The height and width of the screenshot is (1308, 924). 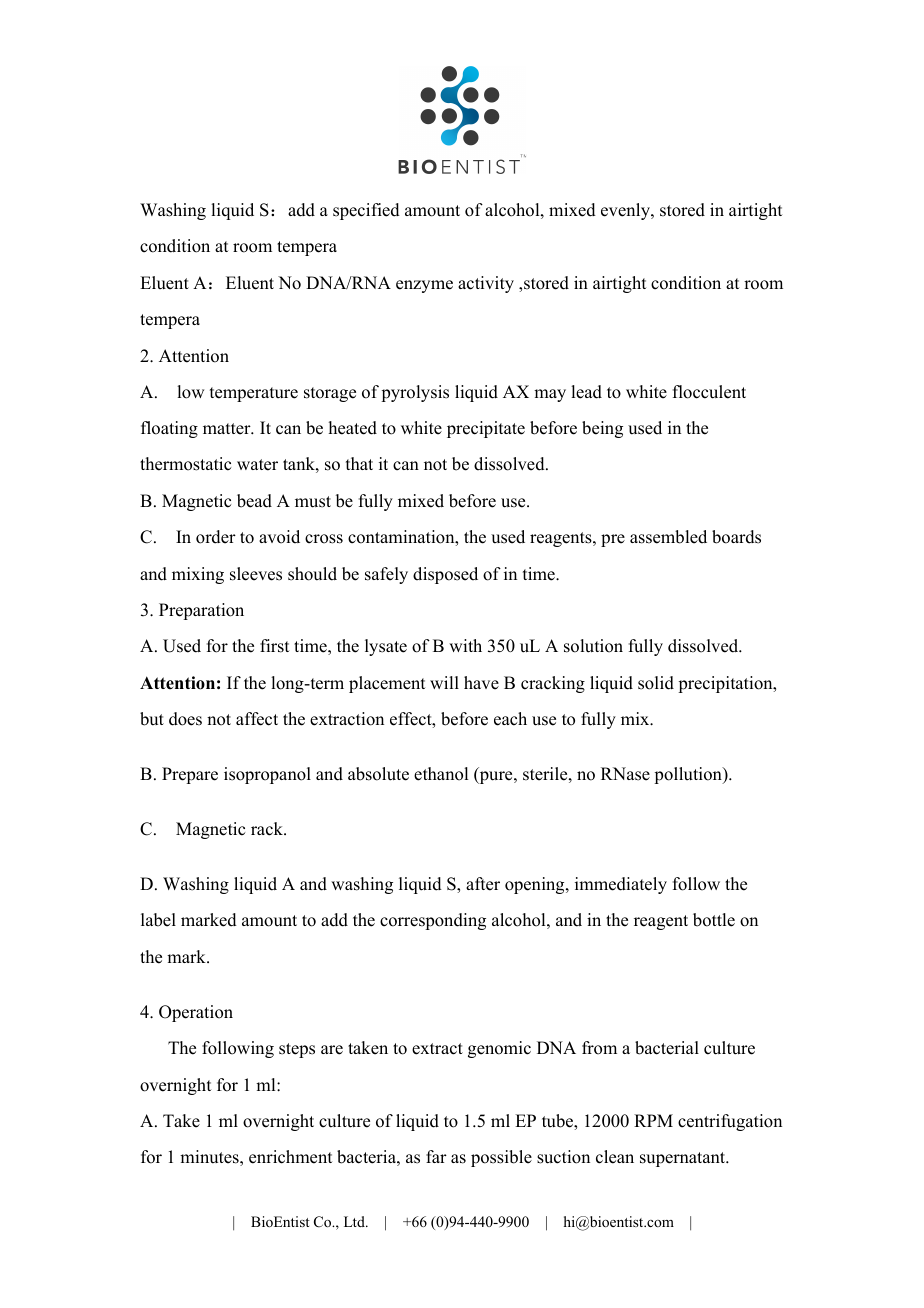 What do you see at coordinates (626, 211) in the screenshot?
I see `evenly` at bounding box center [626, 211].
